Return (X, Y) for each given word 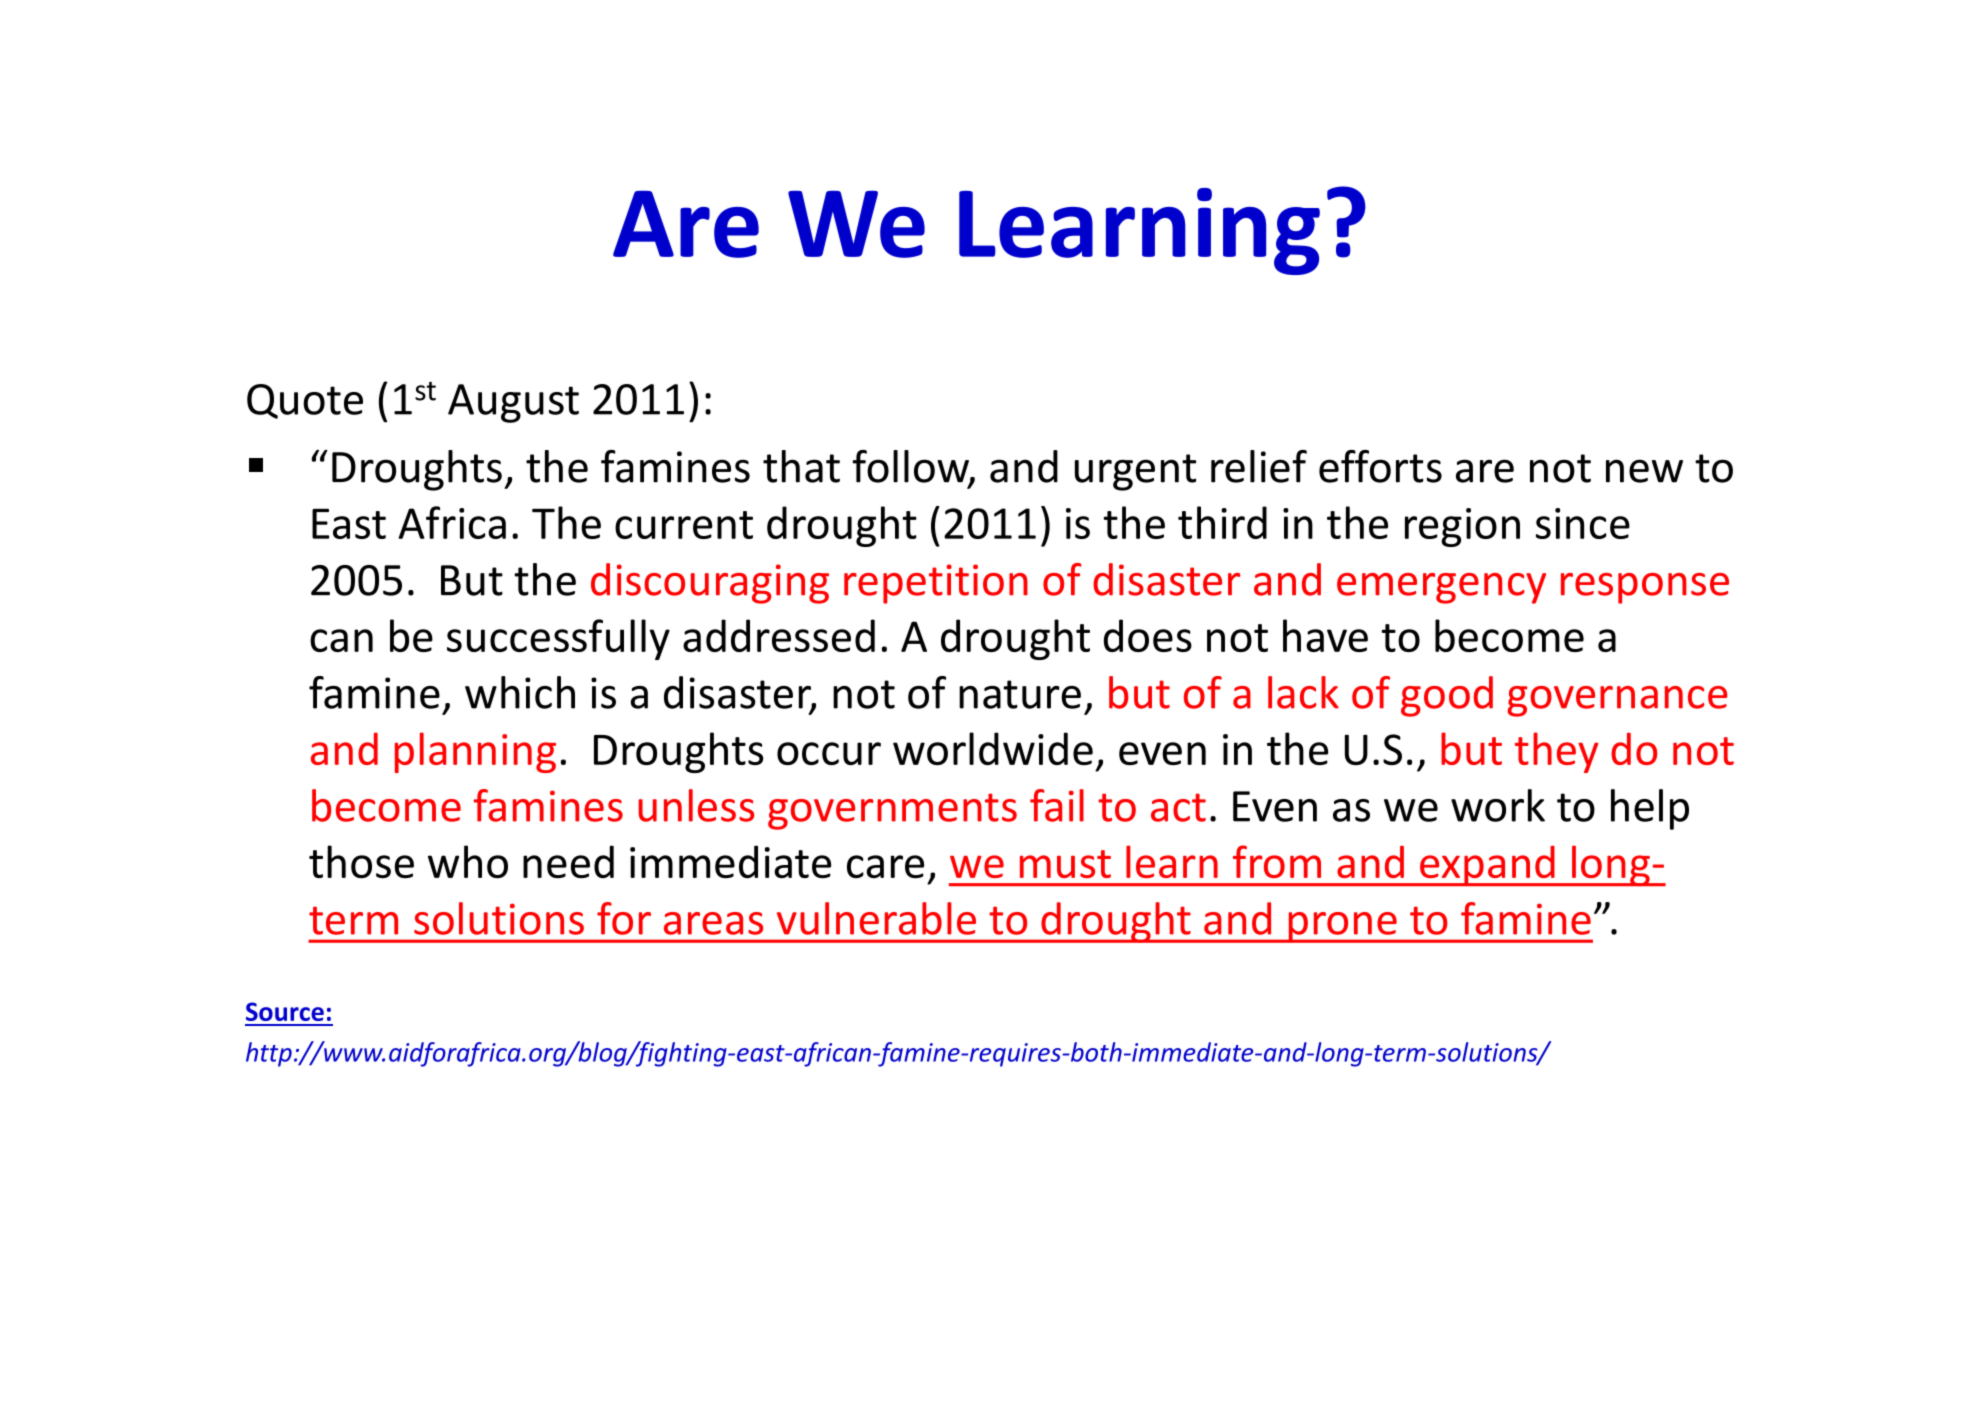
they (1557, 752)
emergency (1441, 588)
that (801, 466)
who (468, 862)
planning (475, 752)
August (513, 403)
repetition (936, 584)
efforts (1380, 466)
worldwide (993, 748)
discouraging (710, 583)
